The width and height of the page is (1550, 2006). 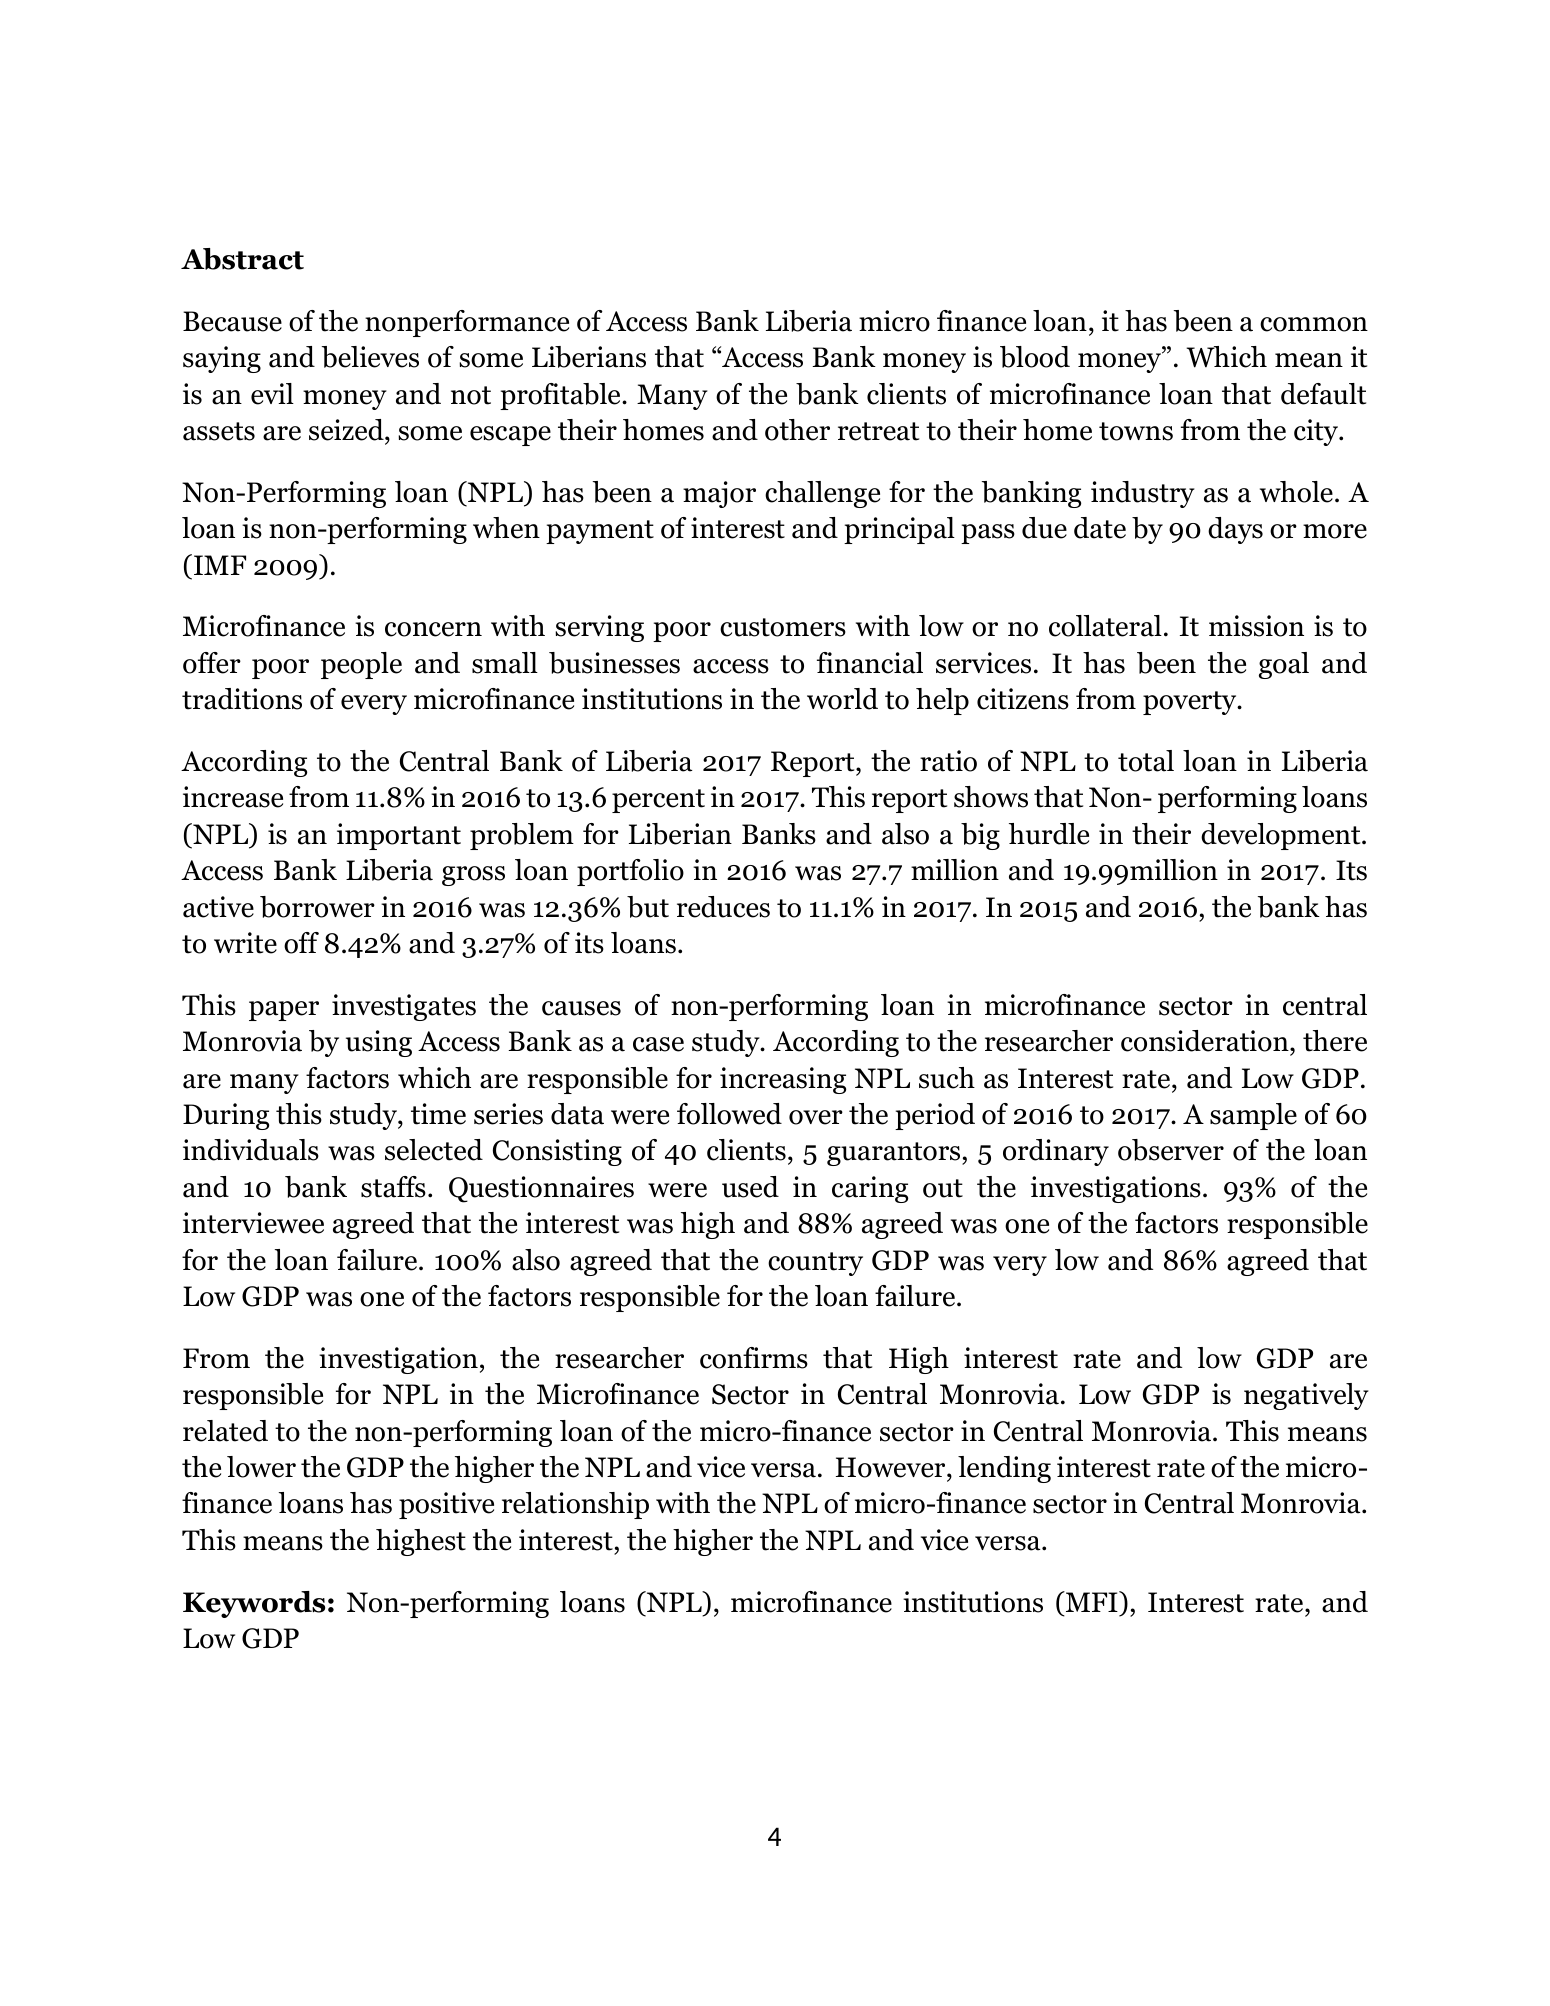 What do you see at coordinates (317, 907) in the page?
I see `borrower` at bounding box center [317, 907].
